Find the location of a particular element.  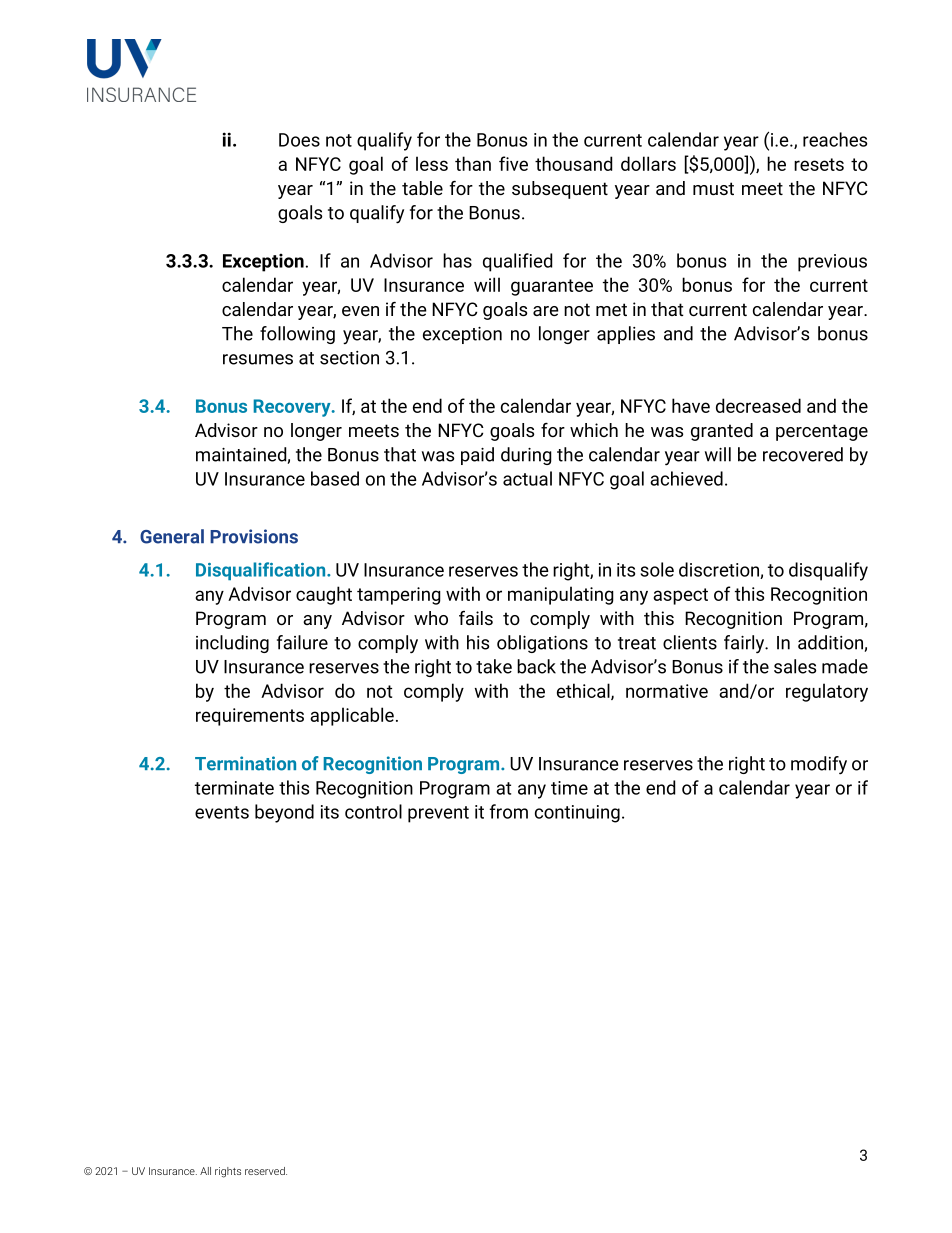

All is located at coordinates (205, 1171).
